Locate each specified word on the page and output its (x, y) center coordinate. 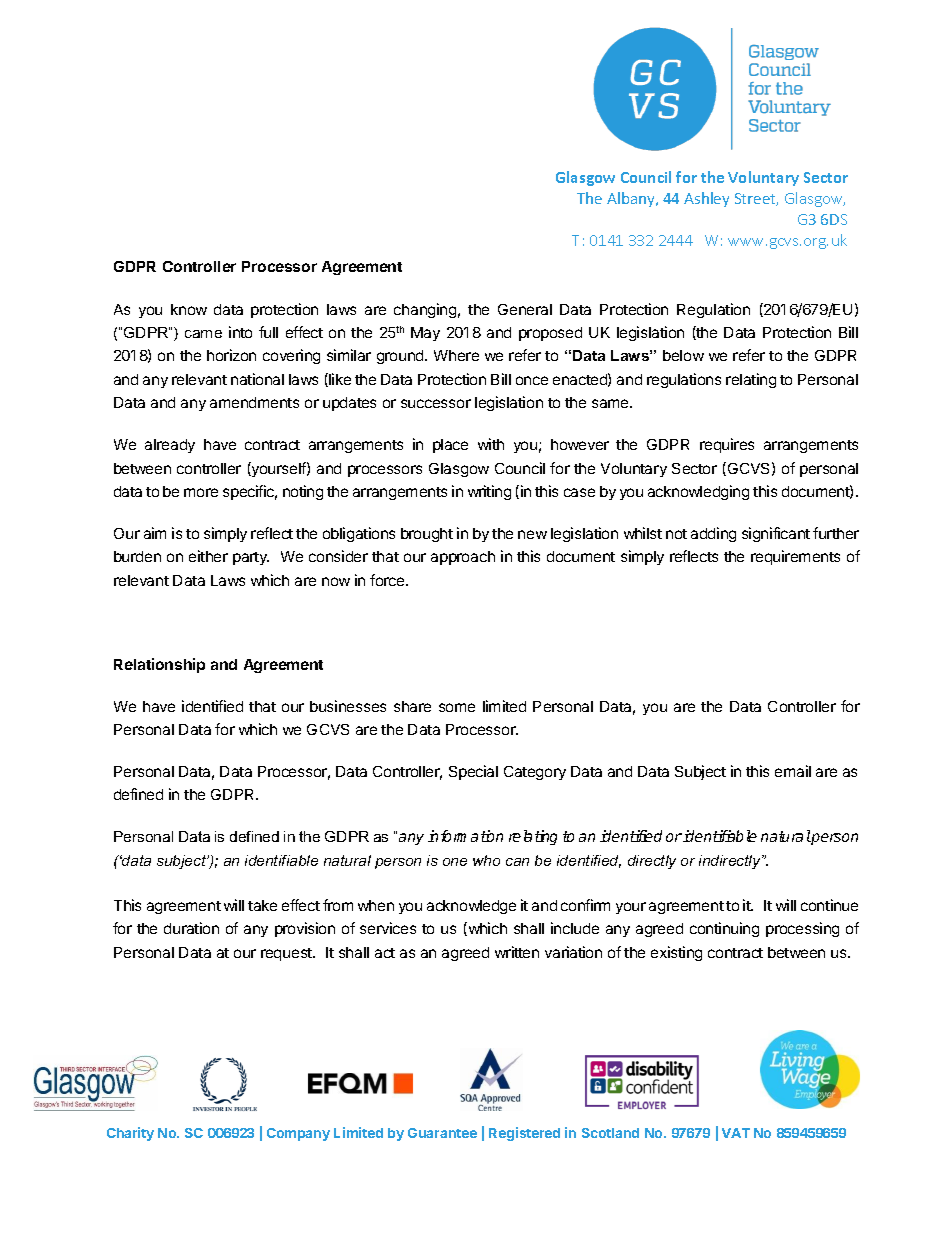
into (240, 332)
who (486, 860)
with (491, 444)
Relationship (159, 665)
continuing (724, 929)
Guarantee (442, 1133)
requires (727, 445)
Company (298, 1134)
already (170, 446)
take (262, 905)
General (525, 309)
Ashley (706, 199)
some (457, 707)
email (793, 771)
